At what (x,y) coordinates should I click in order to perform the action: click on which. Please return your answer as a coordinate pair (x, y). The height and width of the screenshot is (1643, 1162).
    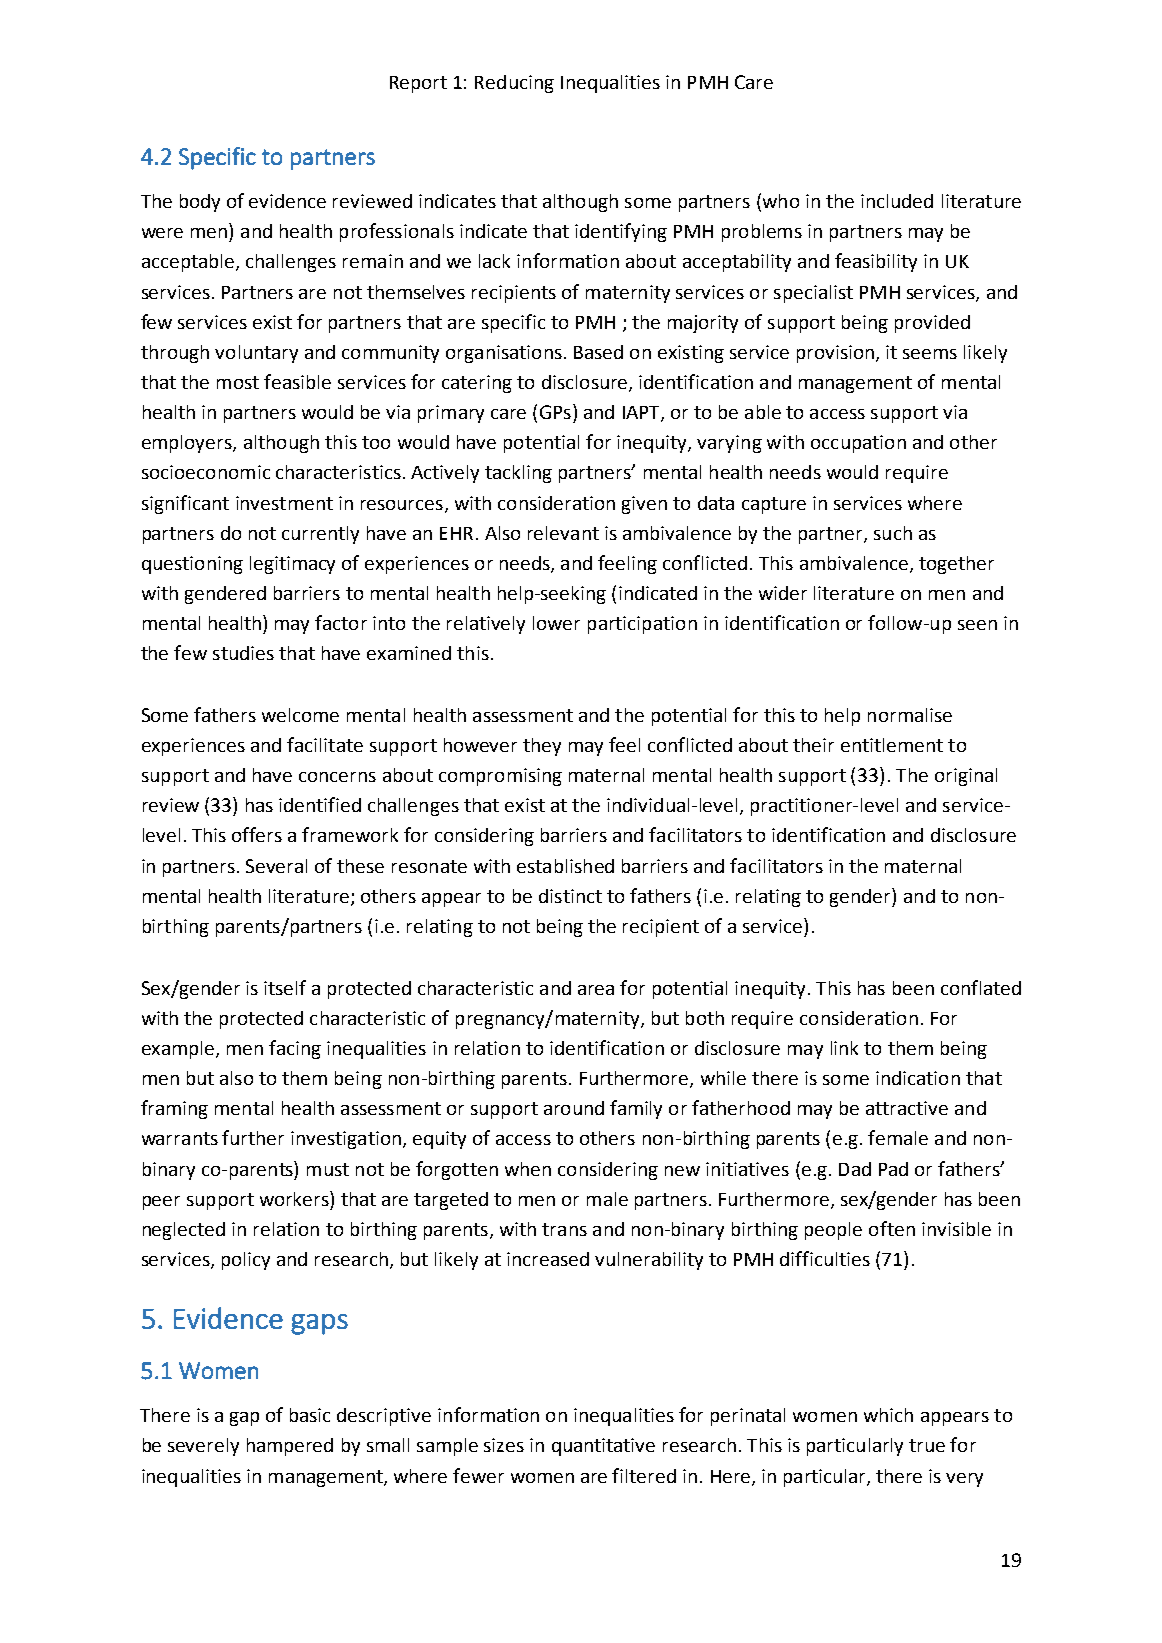
    Looking at the image, I should click on (888, 1415).
